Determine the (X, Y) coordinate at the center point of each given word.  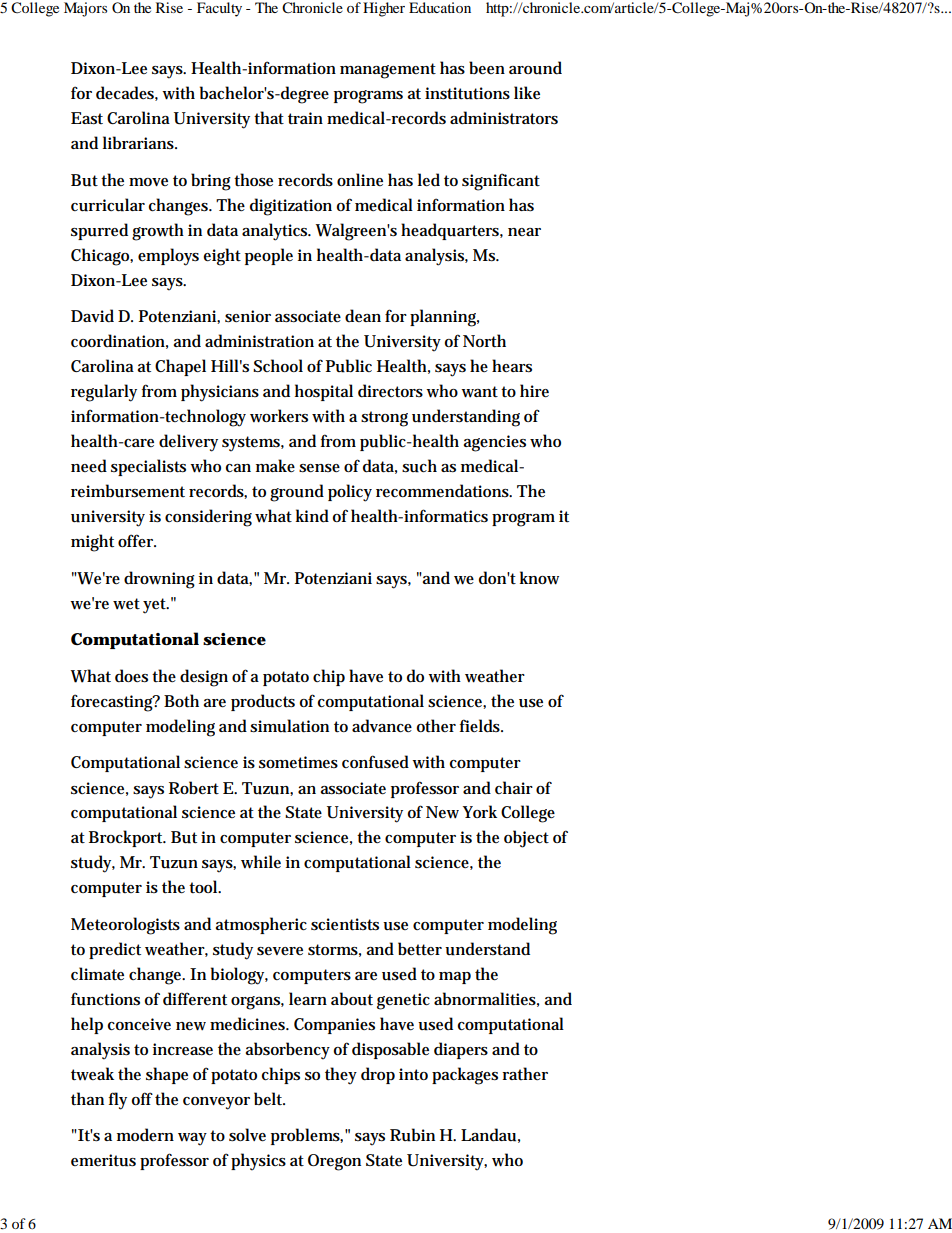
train (305, 118)
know (539, 578)
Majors (85, 9)
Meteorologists (125, 926)
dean (363, 315)
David (92, 316)
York (480, 811)
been (487, 68)
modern (145, 1135)
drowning (159, 580)
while (261, 862)
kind (312, 516)
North (484, 341)
